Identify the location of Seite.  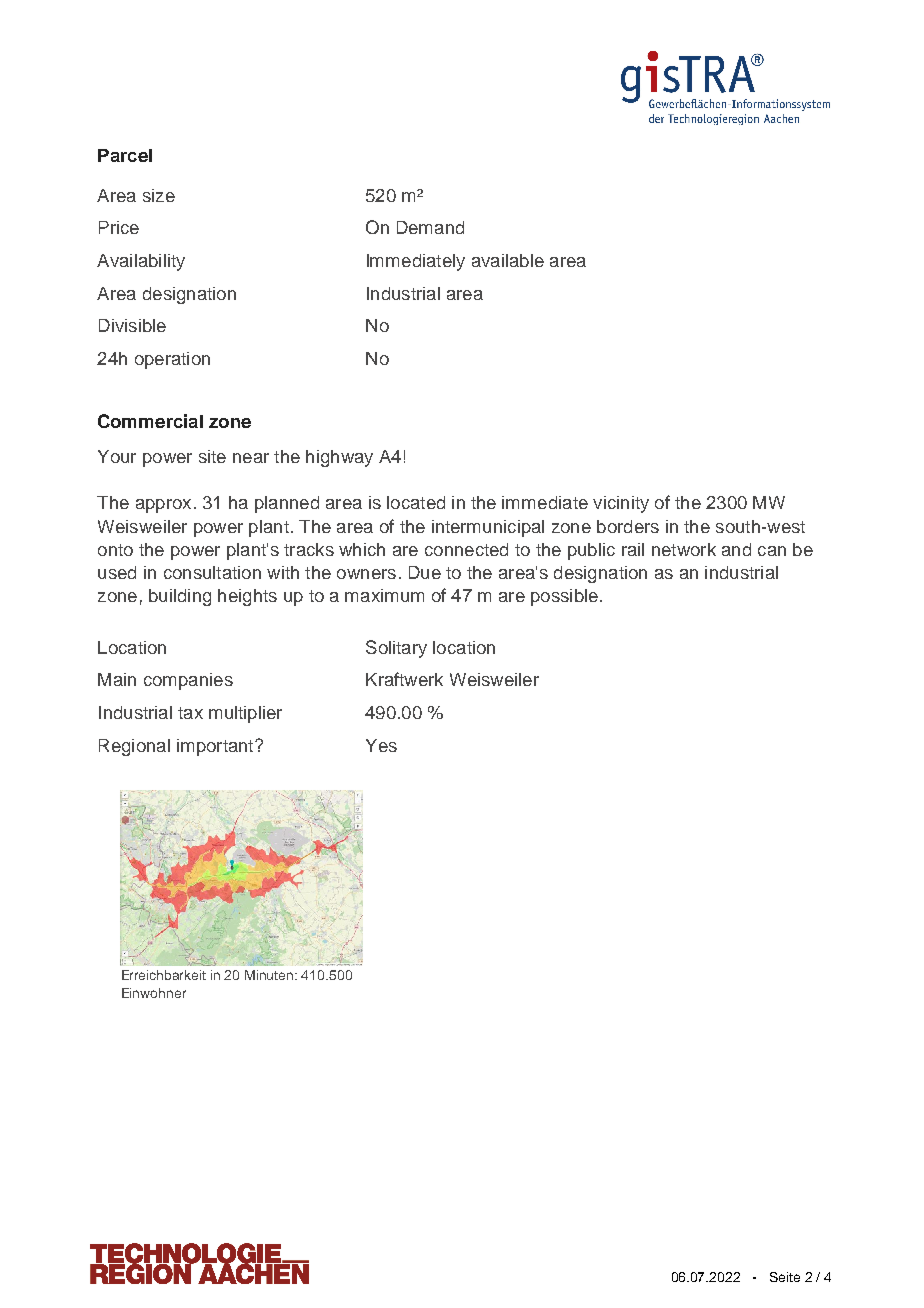
(785, 1277).
